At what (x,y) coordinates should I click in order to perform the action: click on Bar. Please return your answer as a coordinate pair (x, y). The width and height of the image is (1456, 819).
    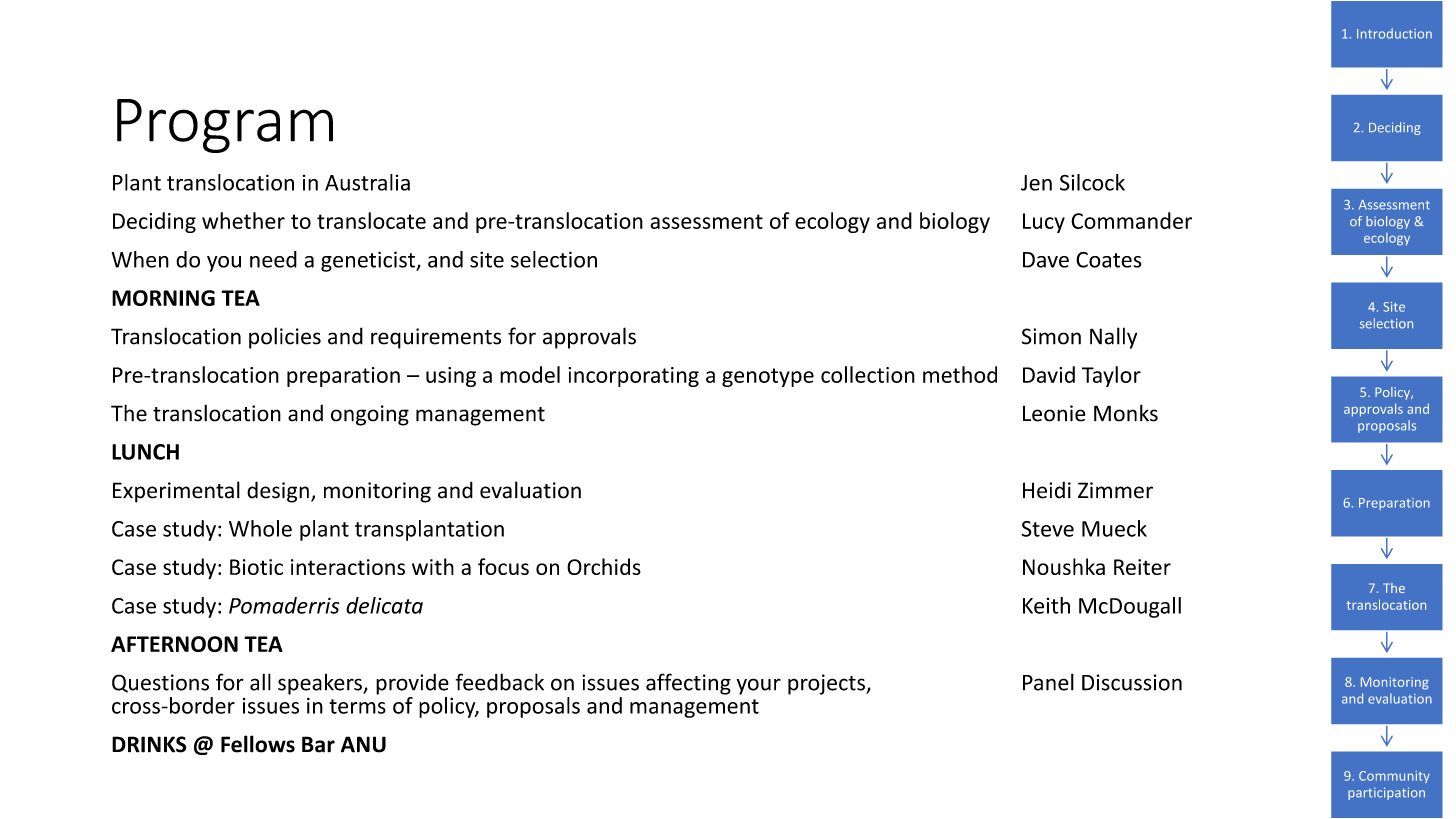
    Looking at the image, I should click on (318, 744).
